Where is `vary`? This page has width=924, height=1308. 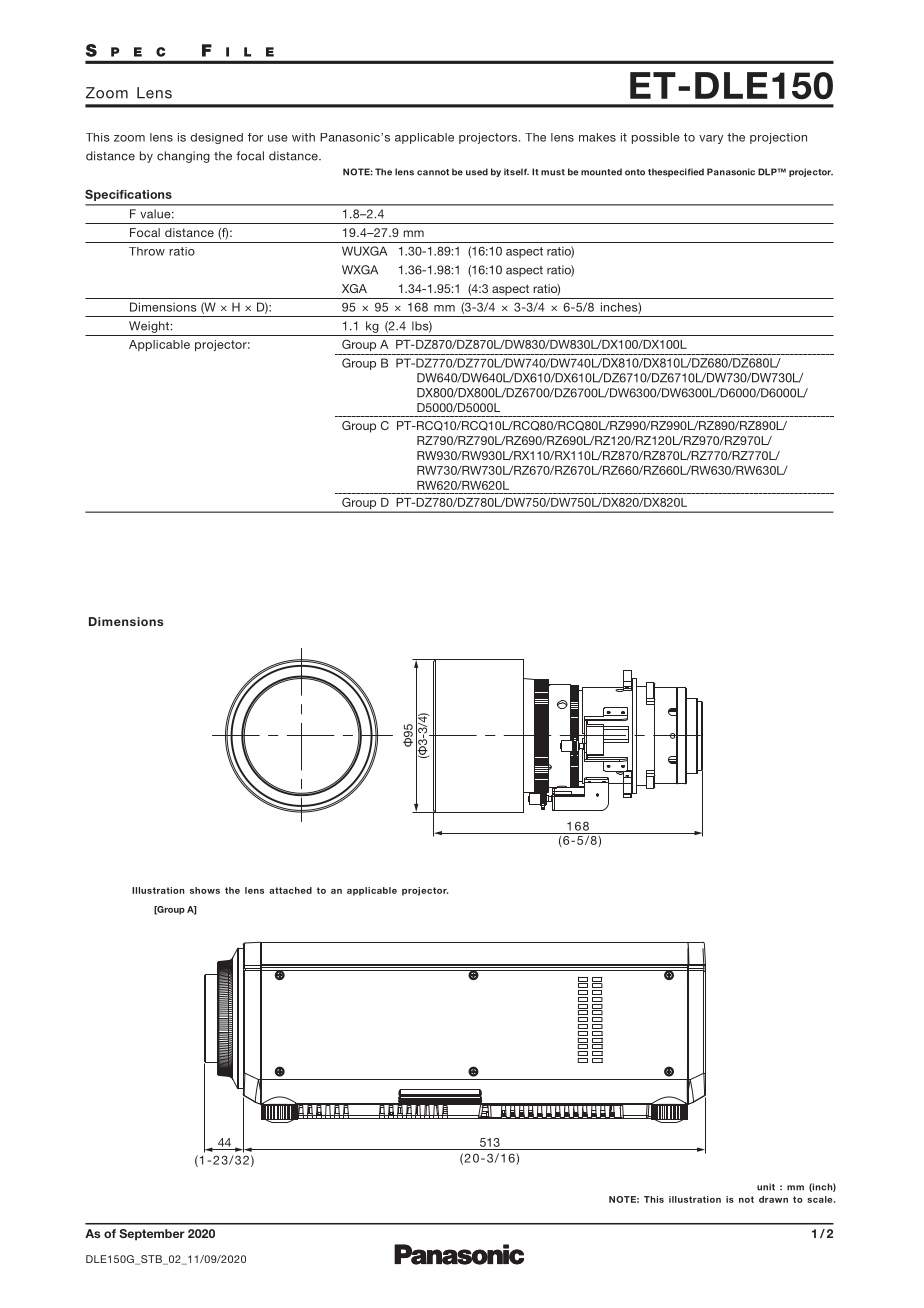 vary is located at coordinates (711, 139).
